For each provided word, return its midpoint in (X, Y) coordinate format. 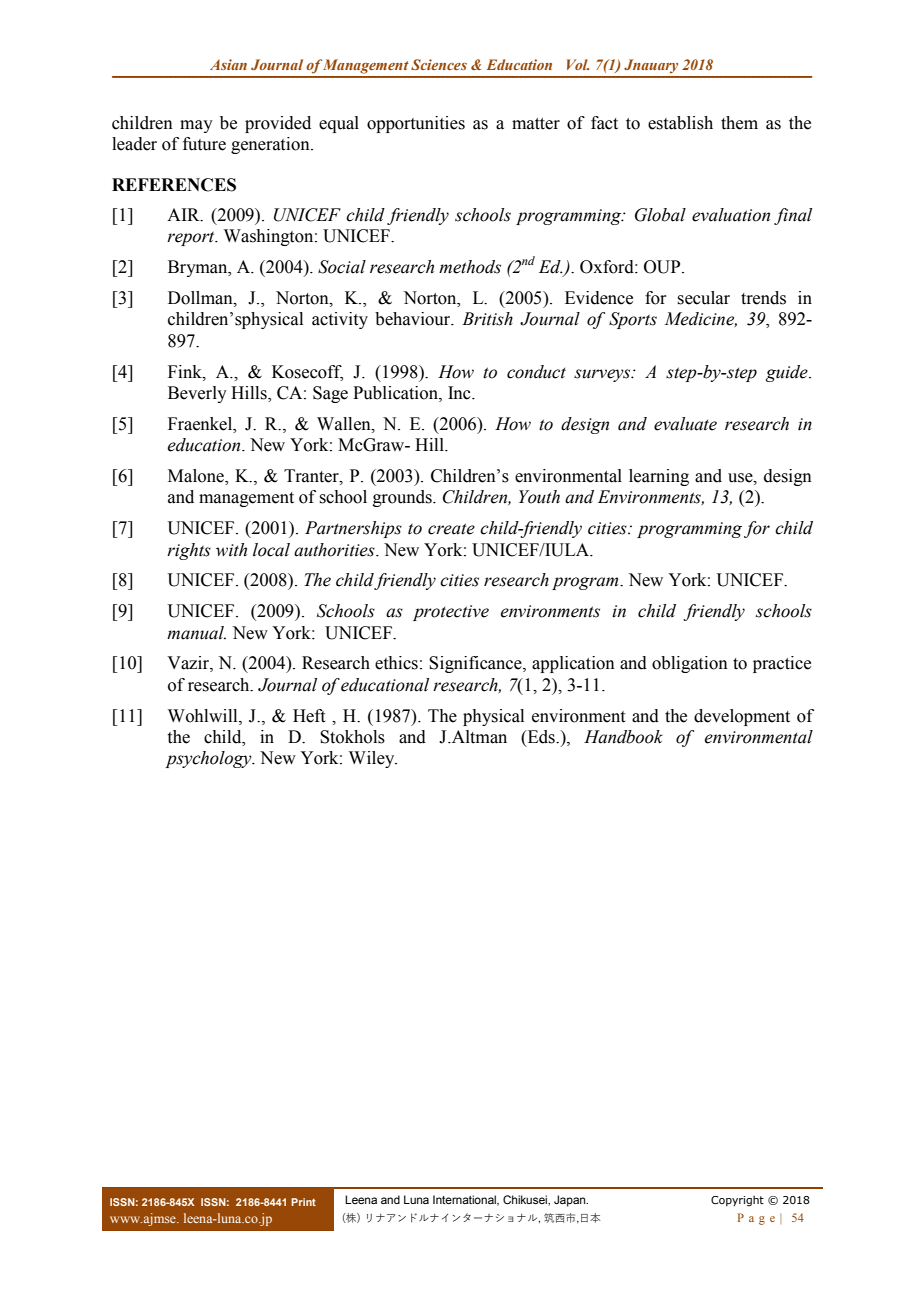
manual (196, 633)
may (196, 126)
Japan (571, 1201)
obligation (690, 664)
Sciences (439, 64)
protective (451, 613)
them (739, 123)
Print (303, 1202)
